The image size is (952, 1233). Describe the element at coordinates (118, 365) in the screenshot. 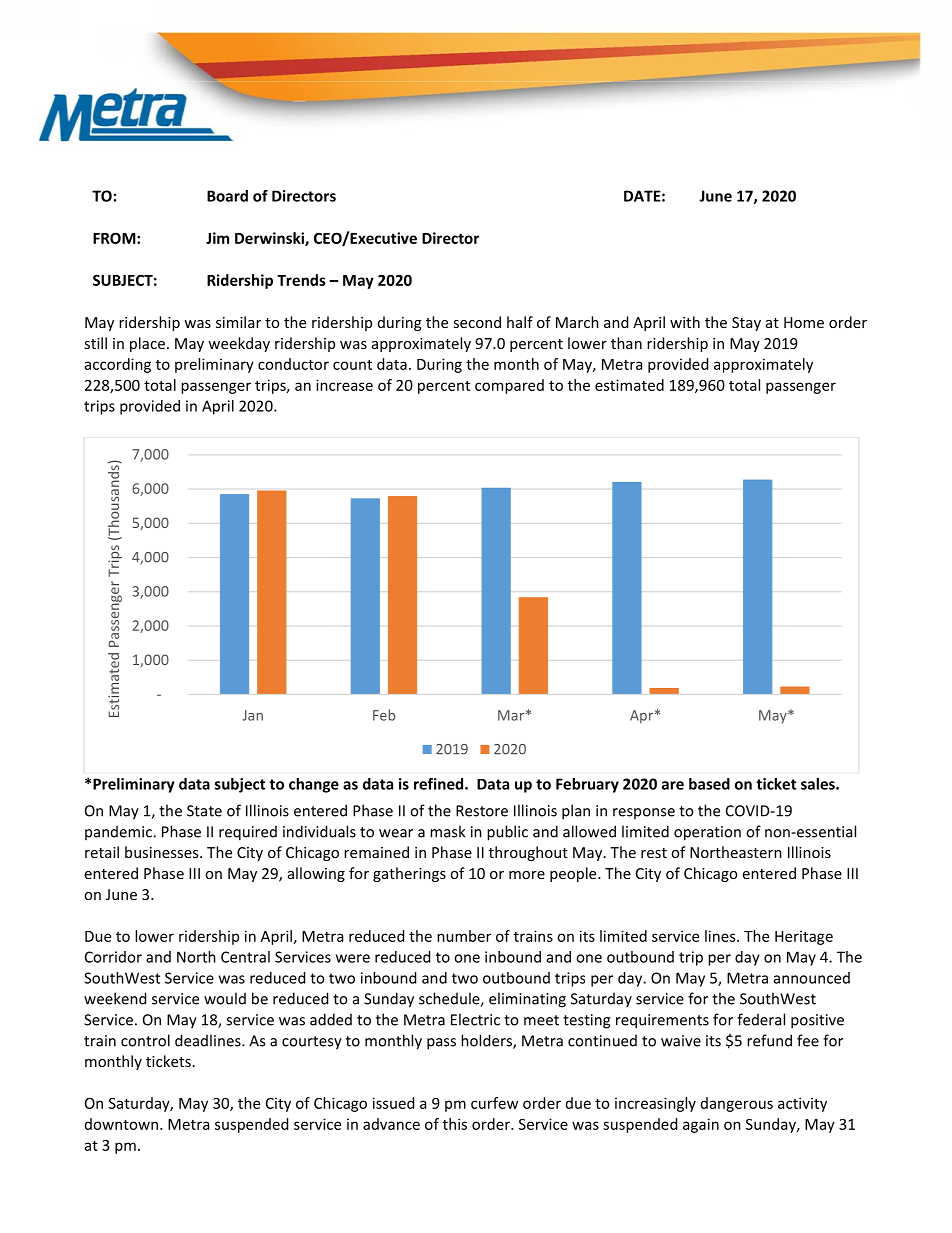

I see `according` at that location.
